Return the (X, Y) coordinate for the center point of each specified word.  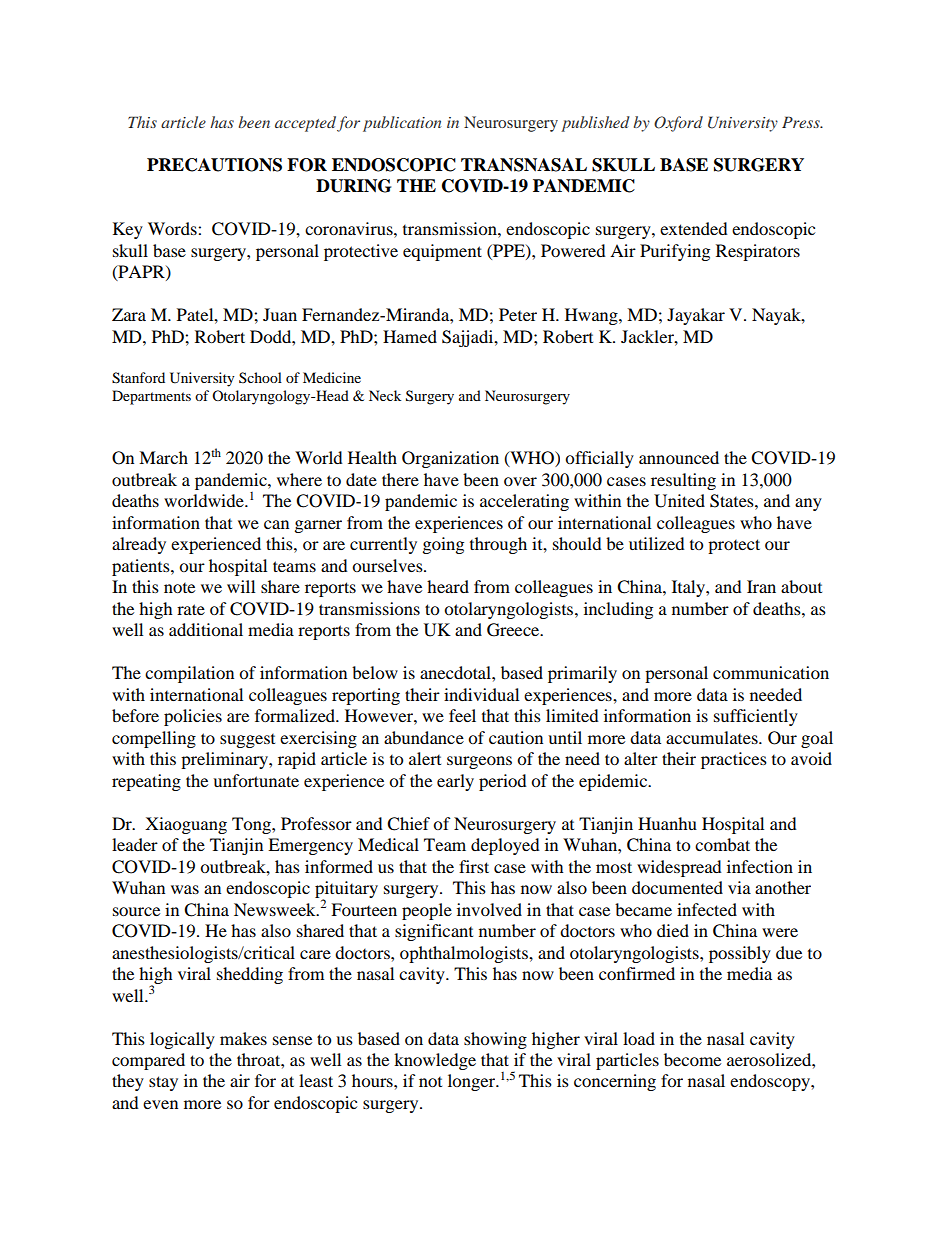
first (474, 866)
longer (473, 1082)
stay (163, 1083)
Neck (385, 395)
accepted (305, 124)
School (260, 377)
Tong (252, 825)
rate (191, 609)
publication (402, 124)
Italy (689, 588)
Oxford (678, 124)
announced (679, 457)
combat (722, 844)
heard (448, 586)
